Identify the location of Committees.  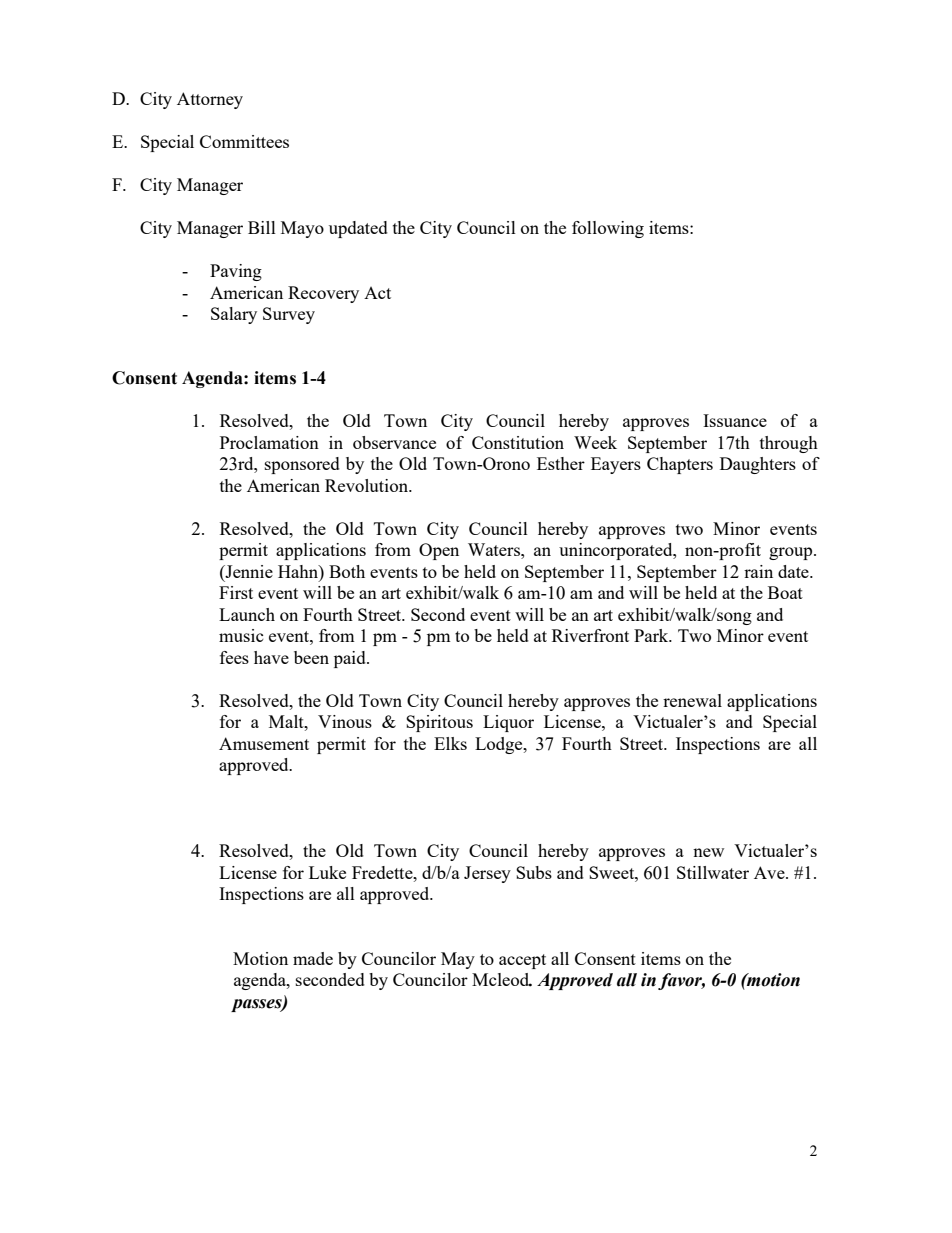
(244, 141).
